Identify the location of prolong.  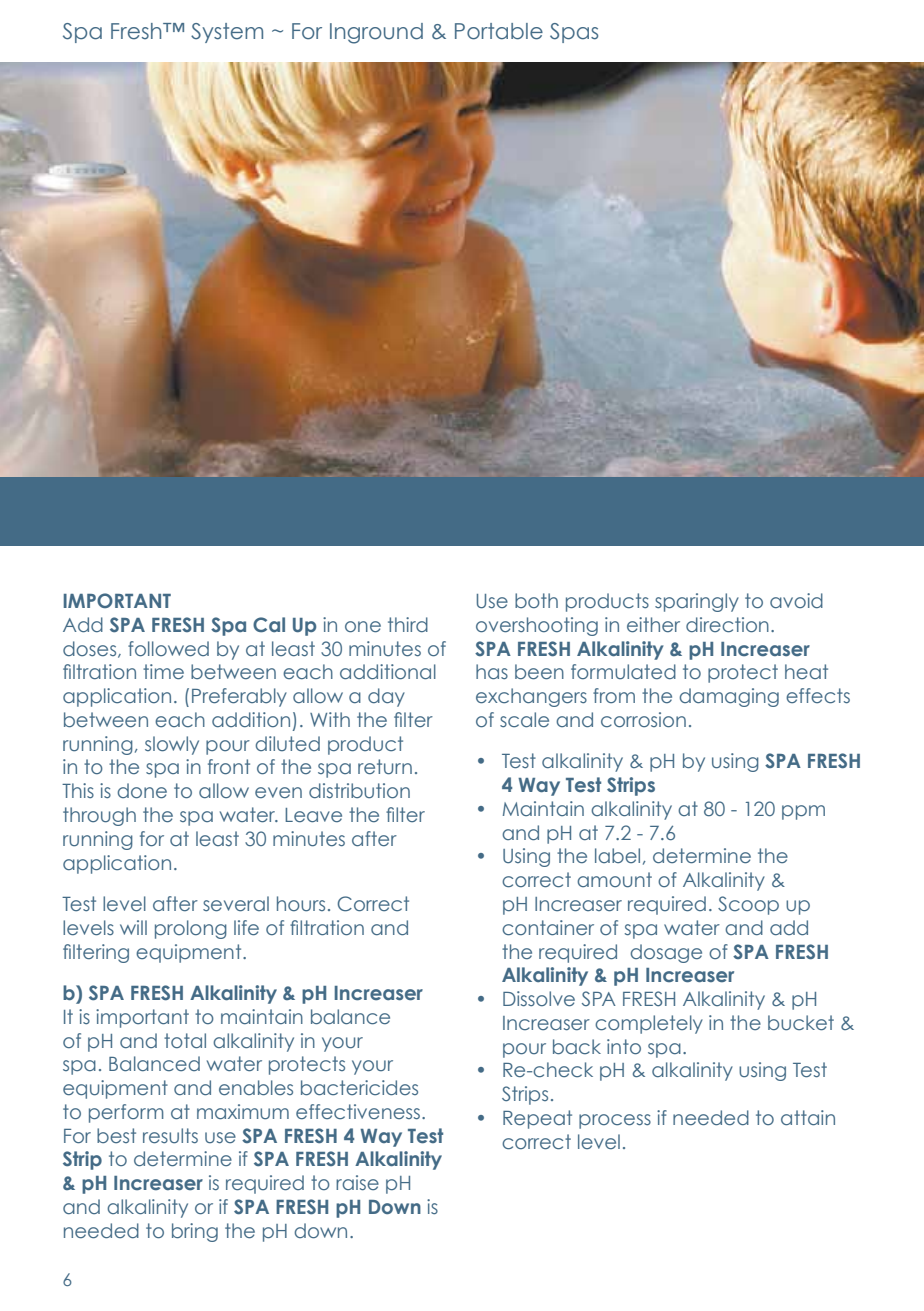
(191, 929).
